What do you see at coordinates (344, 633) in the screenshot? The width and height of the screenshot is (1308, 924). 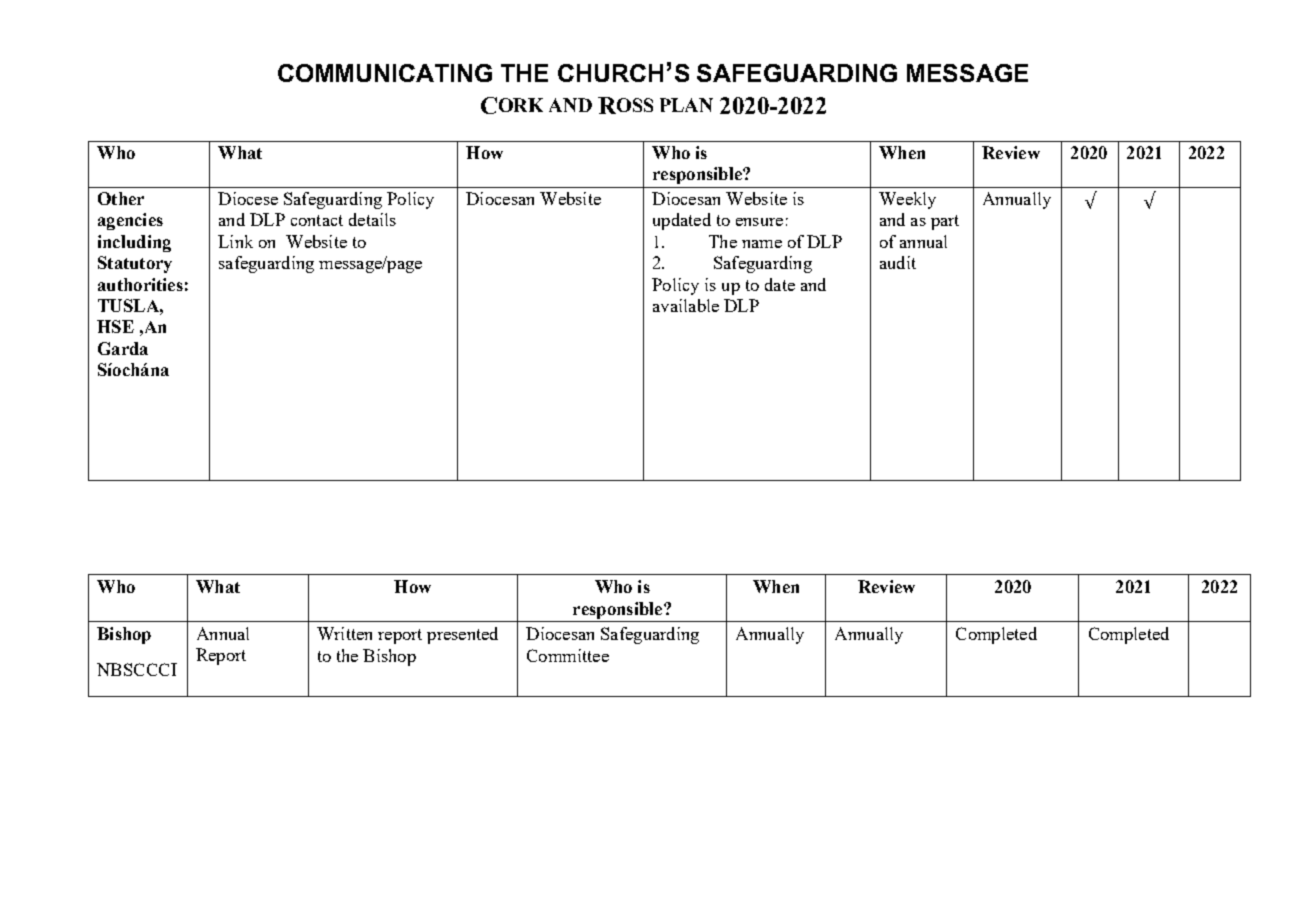 I see `Written` at bounding box center [344, 633].
